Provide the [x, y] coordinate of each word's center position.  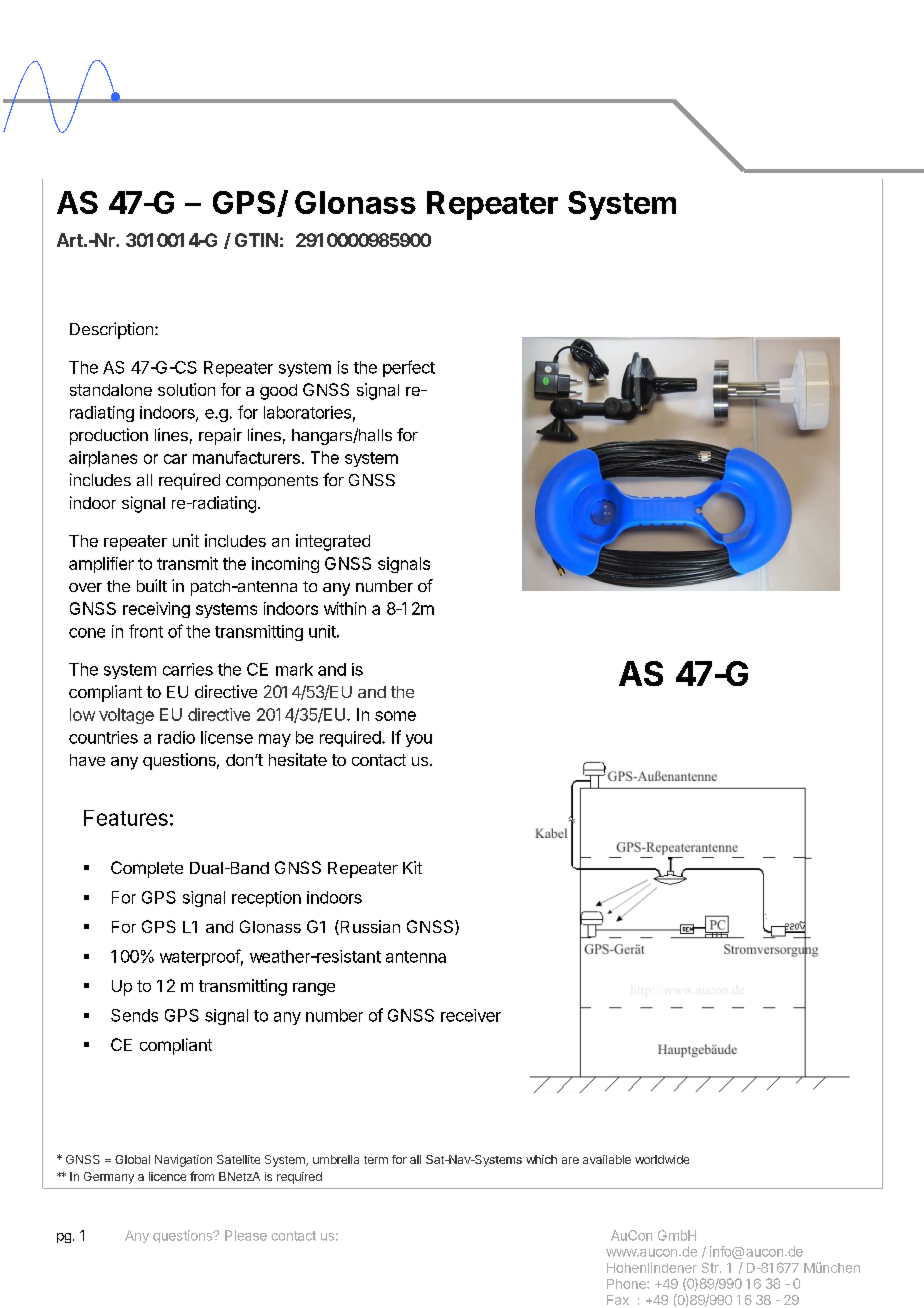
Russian [369, 927]
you [419, 740]
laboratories [307, 412]
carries [188, 669]
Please [246, 1235]
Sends [134, 1015]
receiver [471, 1015]
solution [186, 389]
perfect [409, 368]
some [395, 716]
